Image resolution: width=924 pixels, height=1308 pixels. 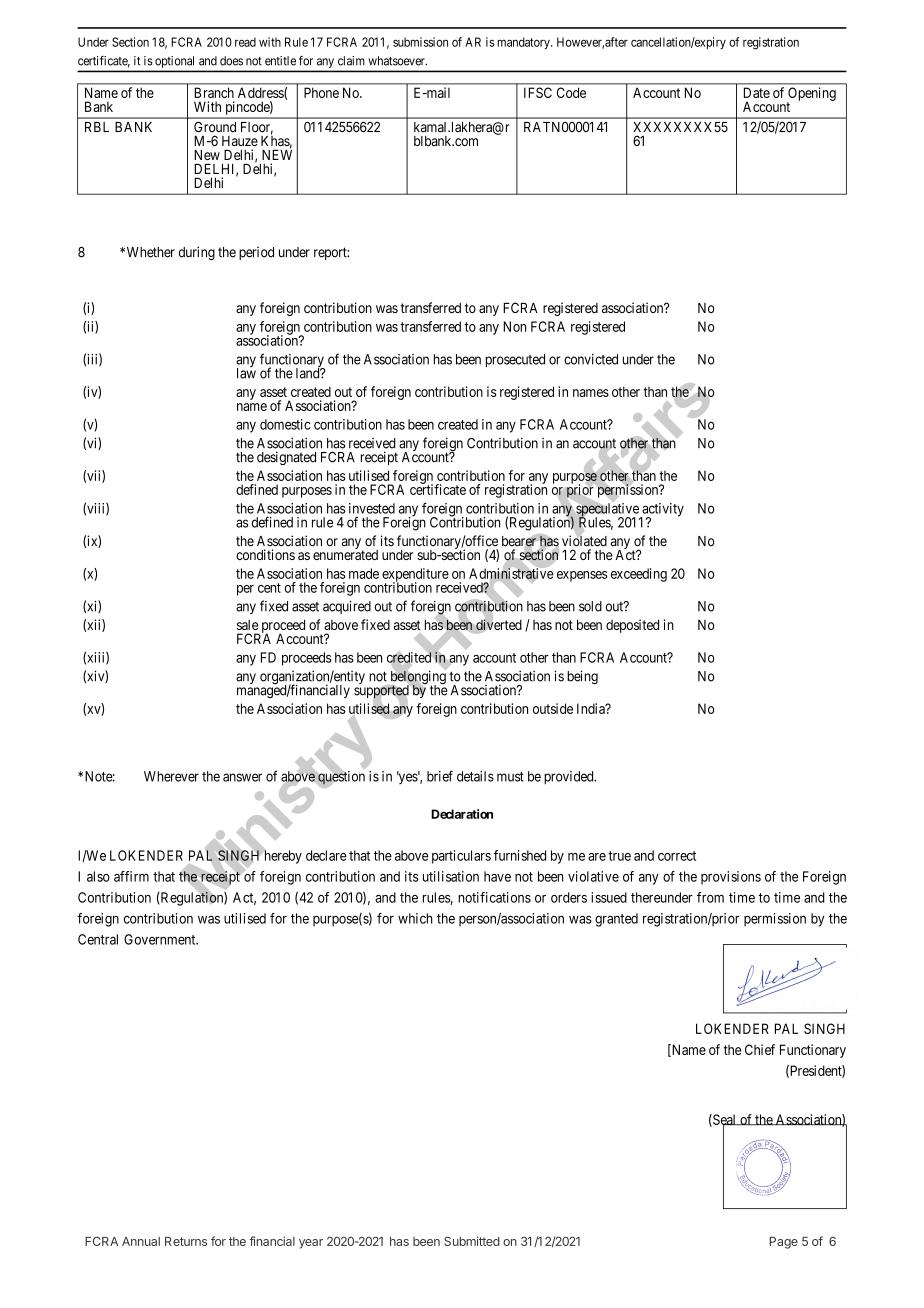 I want to click on from, so click(x=710, y=897).
